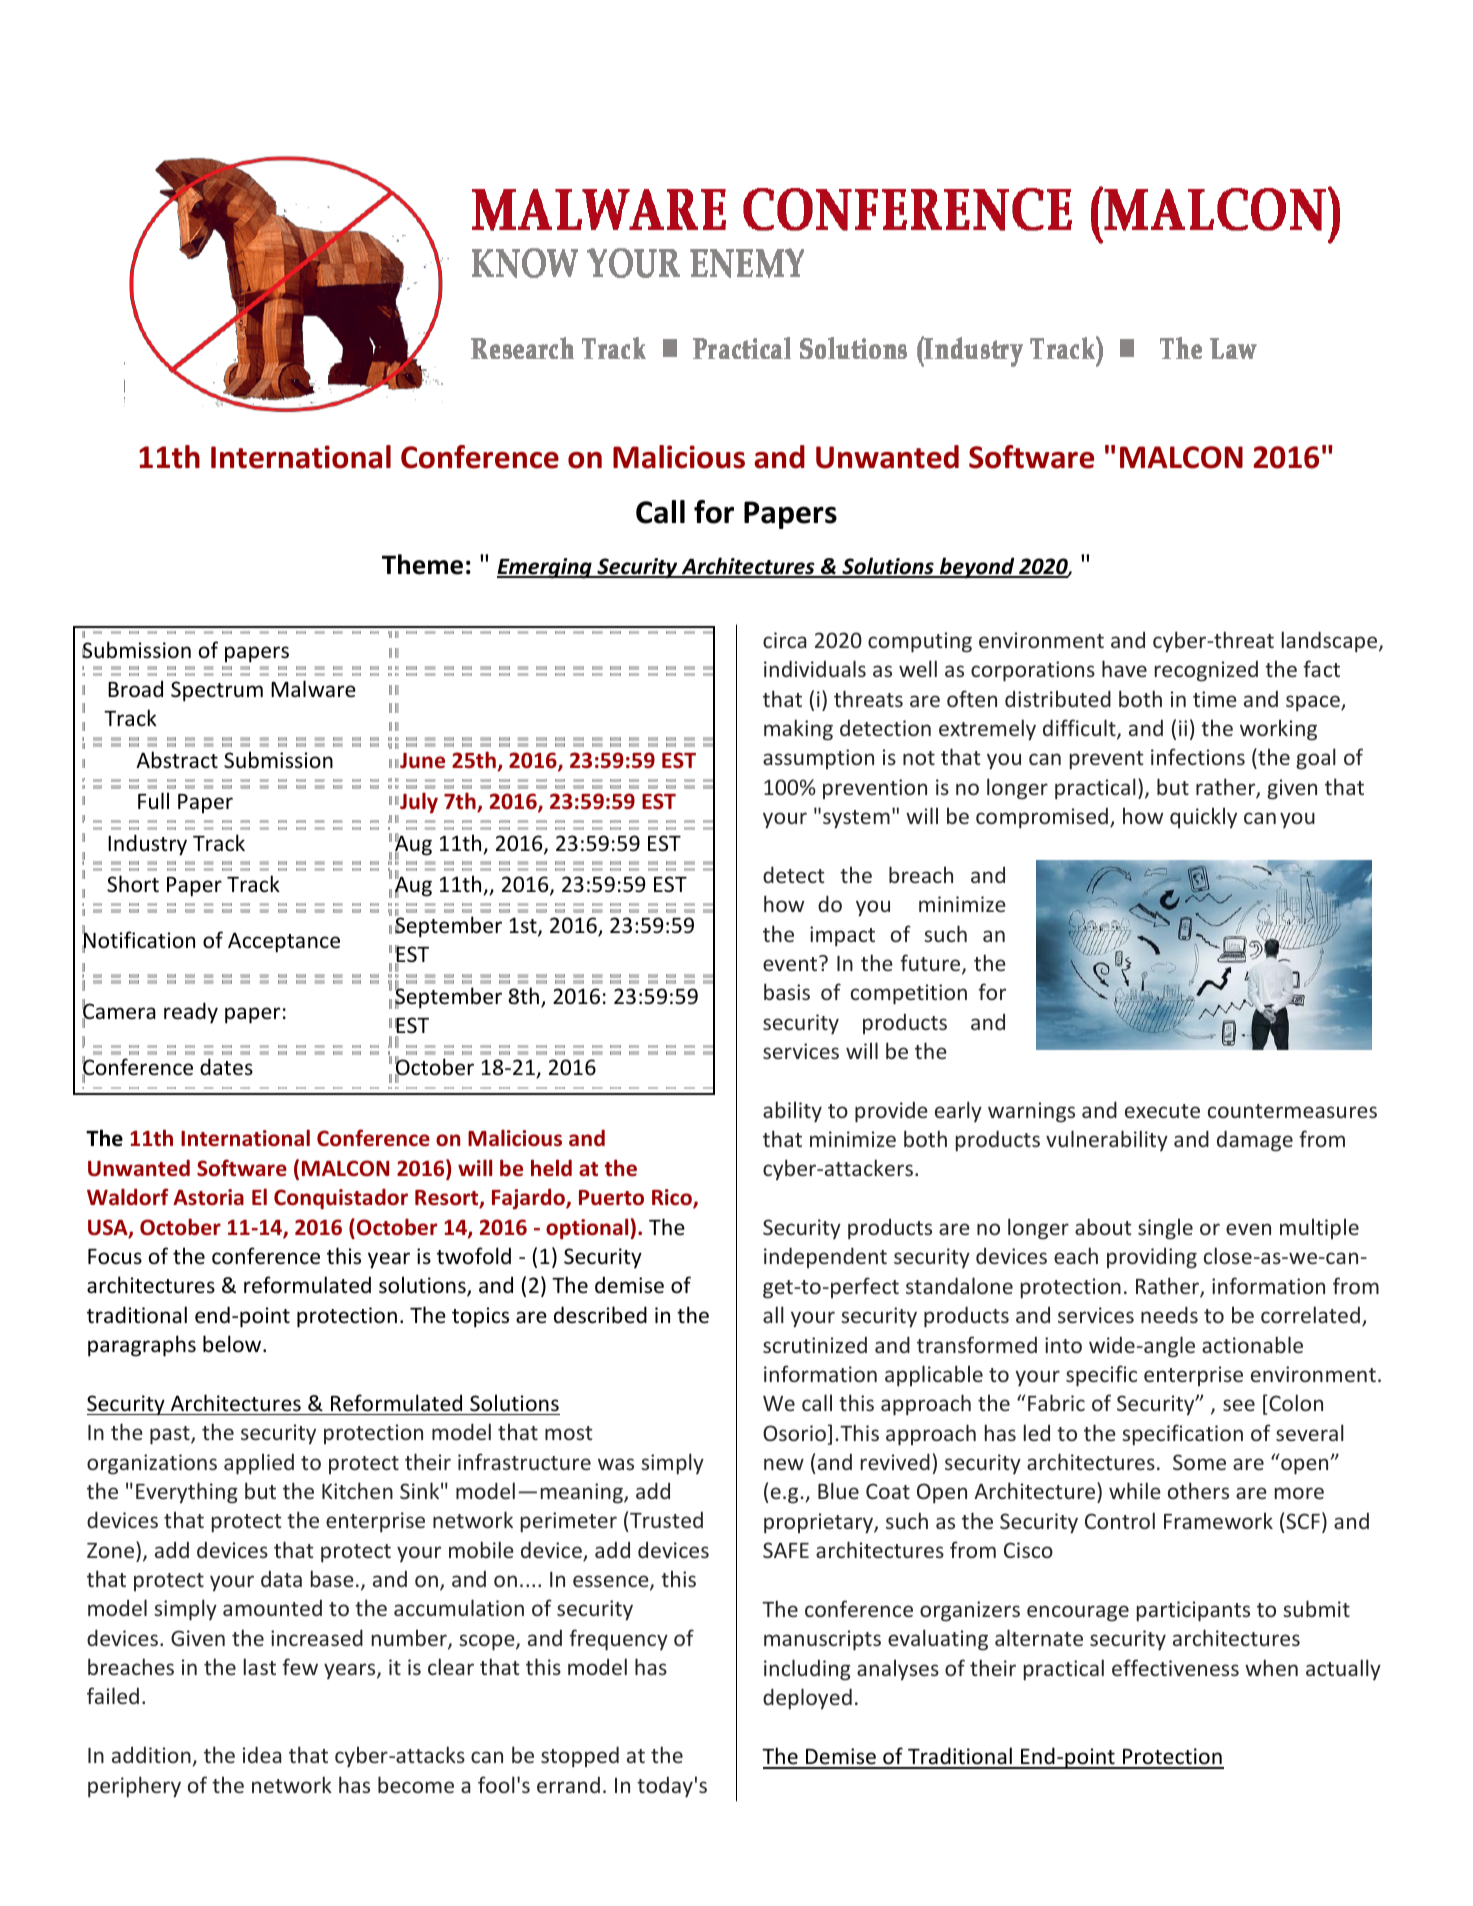 This screenshot has width=1473, height=1906. Describe the element at coordinates (208, 1197) in the screenshot. I see `Astoria` at that location.
